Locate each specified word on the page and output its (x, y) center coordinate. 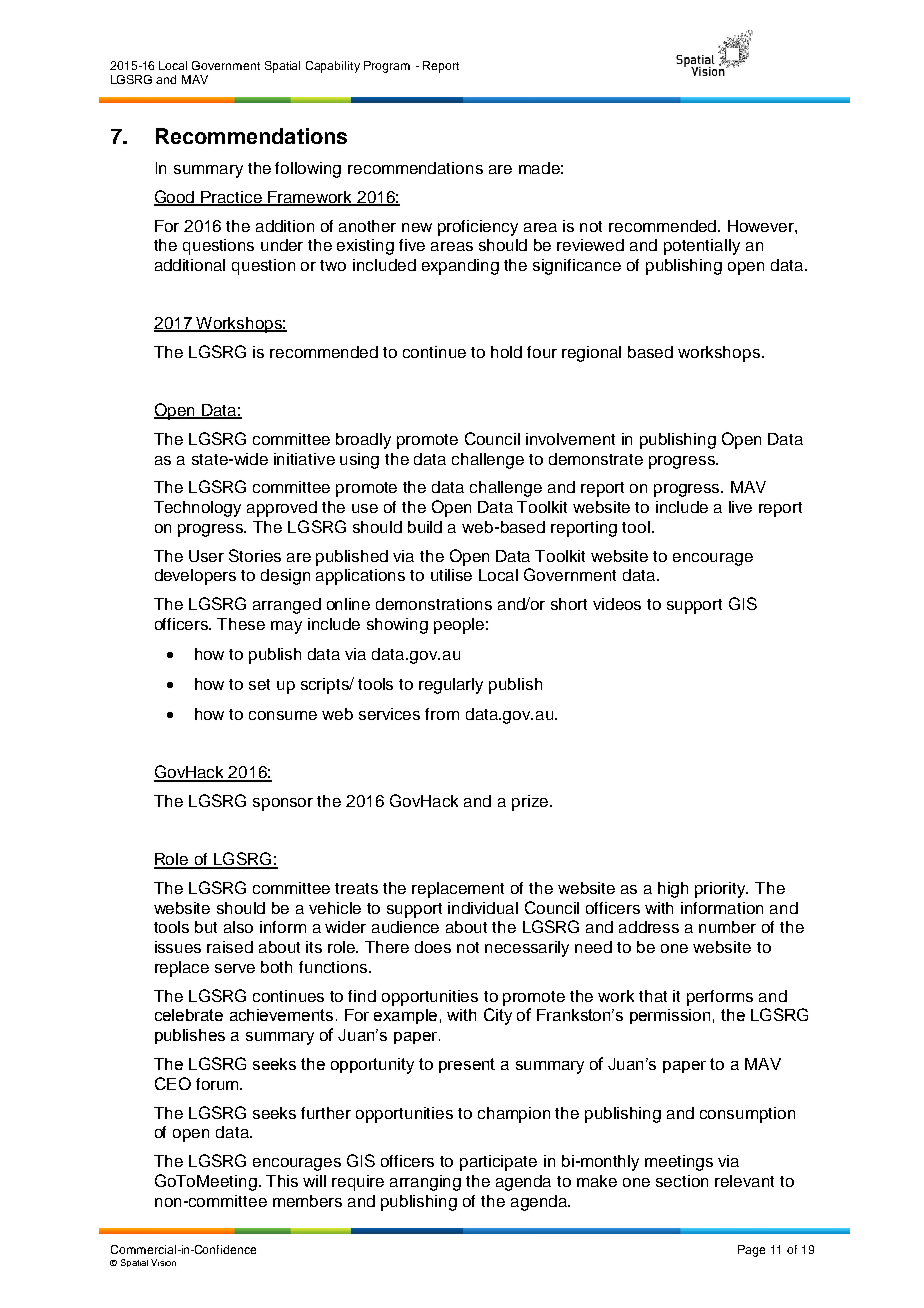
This (282, 1181)
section (682, 1181)
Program (387, 67)
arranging (425, 1183)
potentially (702, 247)
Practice (232, 198)
